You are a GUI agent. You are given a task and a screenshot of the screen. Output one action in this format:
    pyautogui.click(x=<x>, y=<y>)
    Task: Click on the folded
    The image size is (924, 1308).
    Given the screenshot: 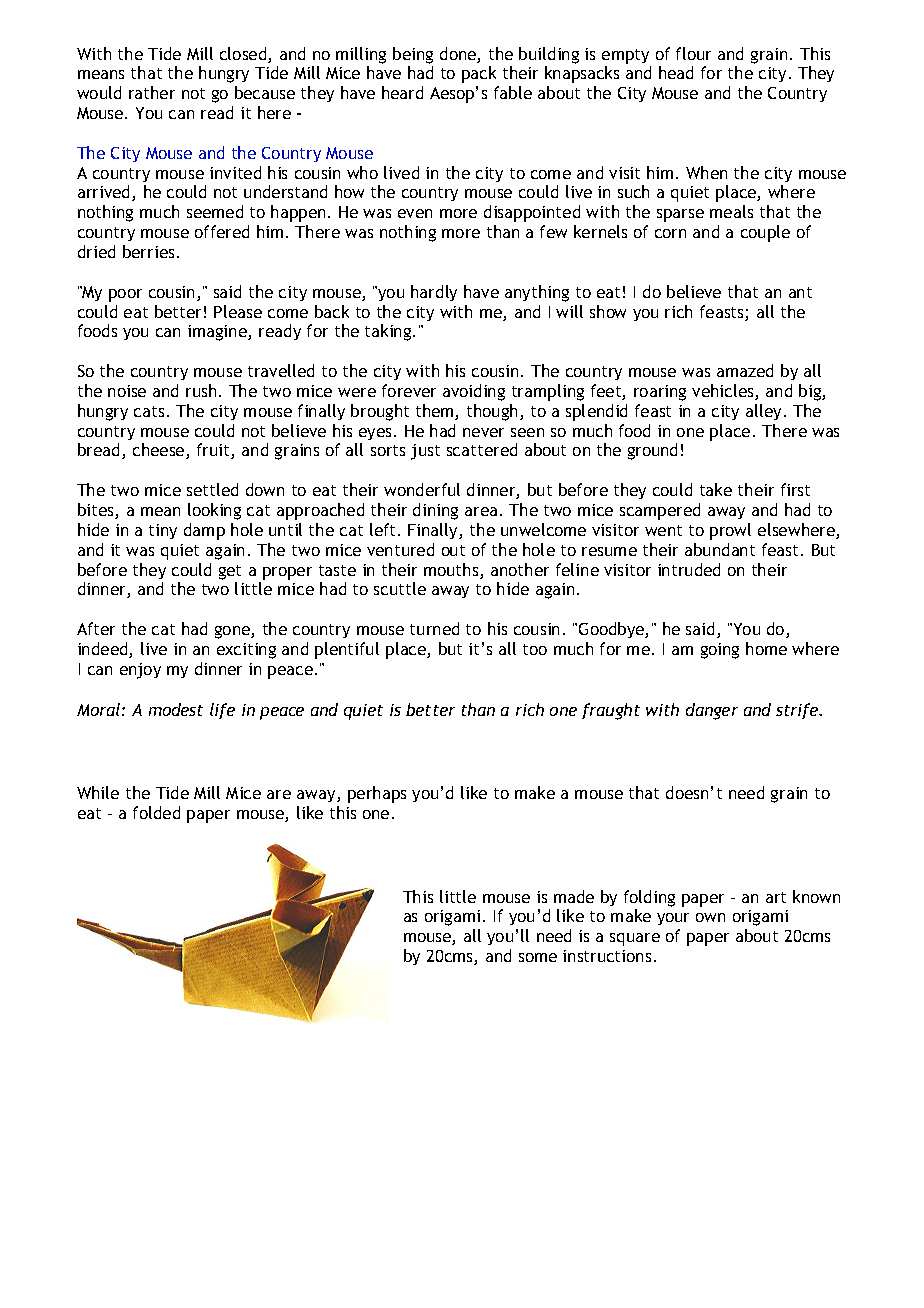 What is the action you would take?
    pyautogui.click(x=156, y=812)
